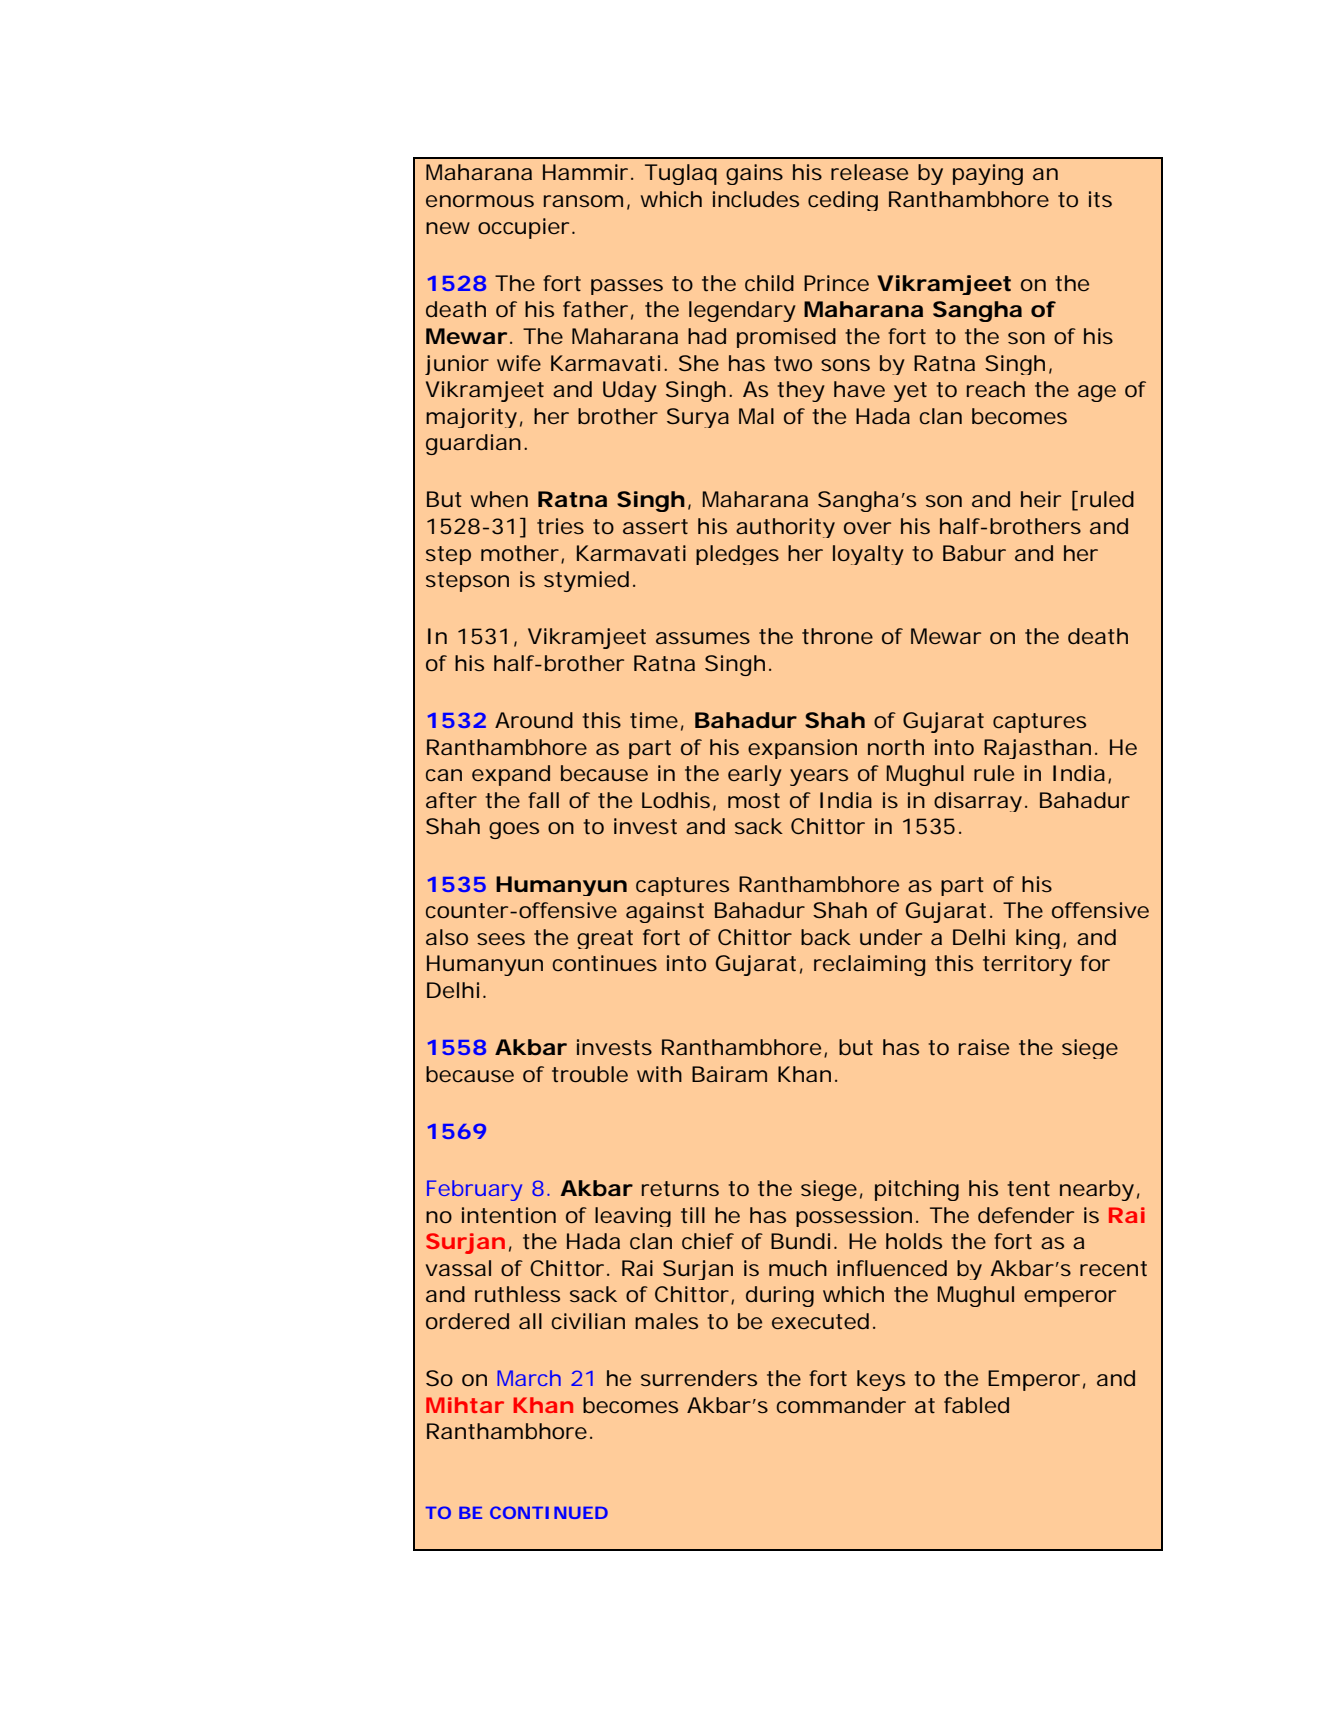 Image resolution: width=1339 pixels, height=1732 pixels. Describe the element at coordinates (1037, 749) in the document. I see `Rajasthan` at that location.
